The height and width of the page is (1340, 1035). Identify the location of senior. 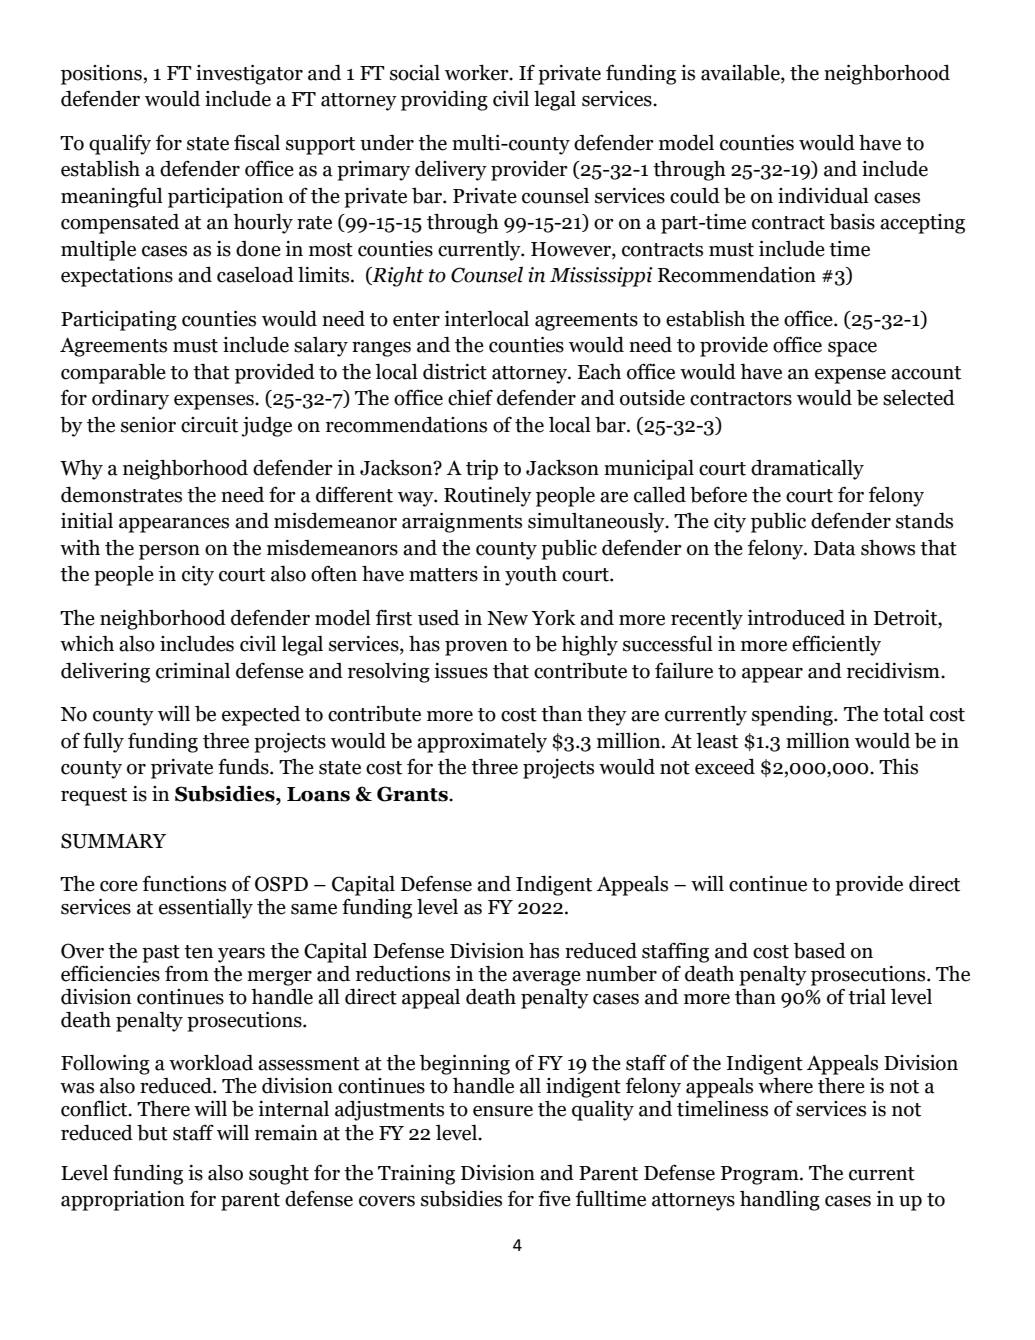
(148, 425).
